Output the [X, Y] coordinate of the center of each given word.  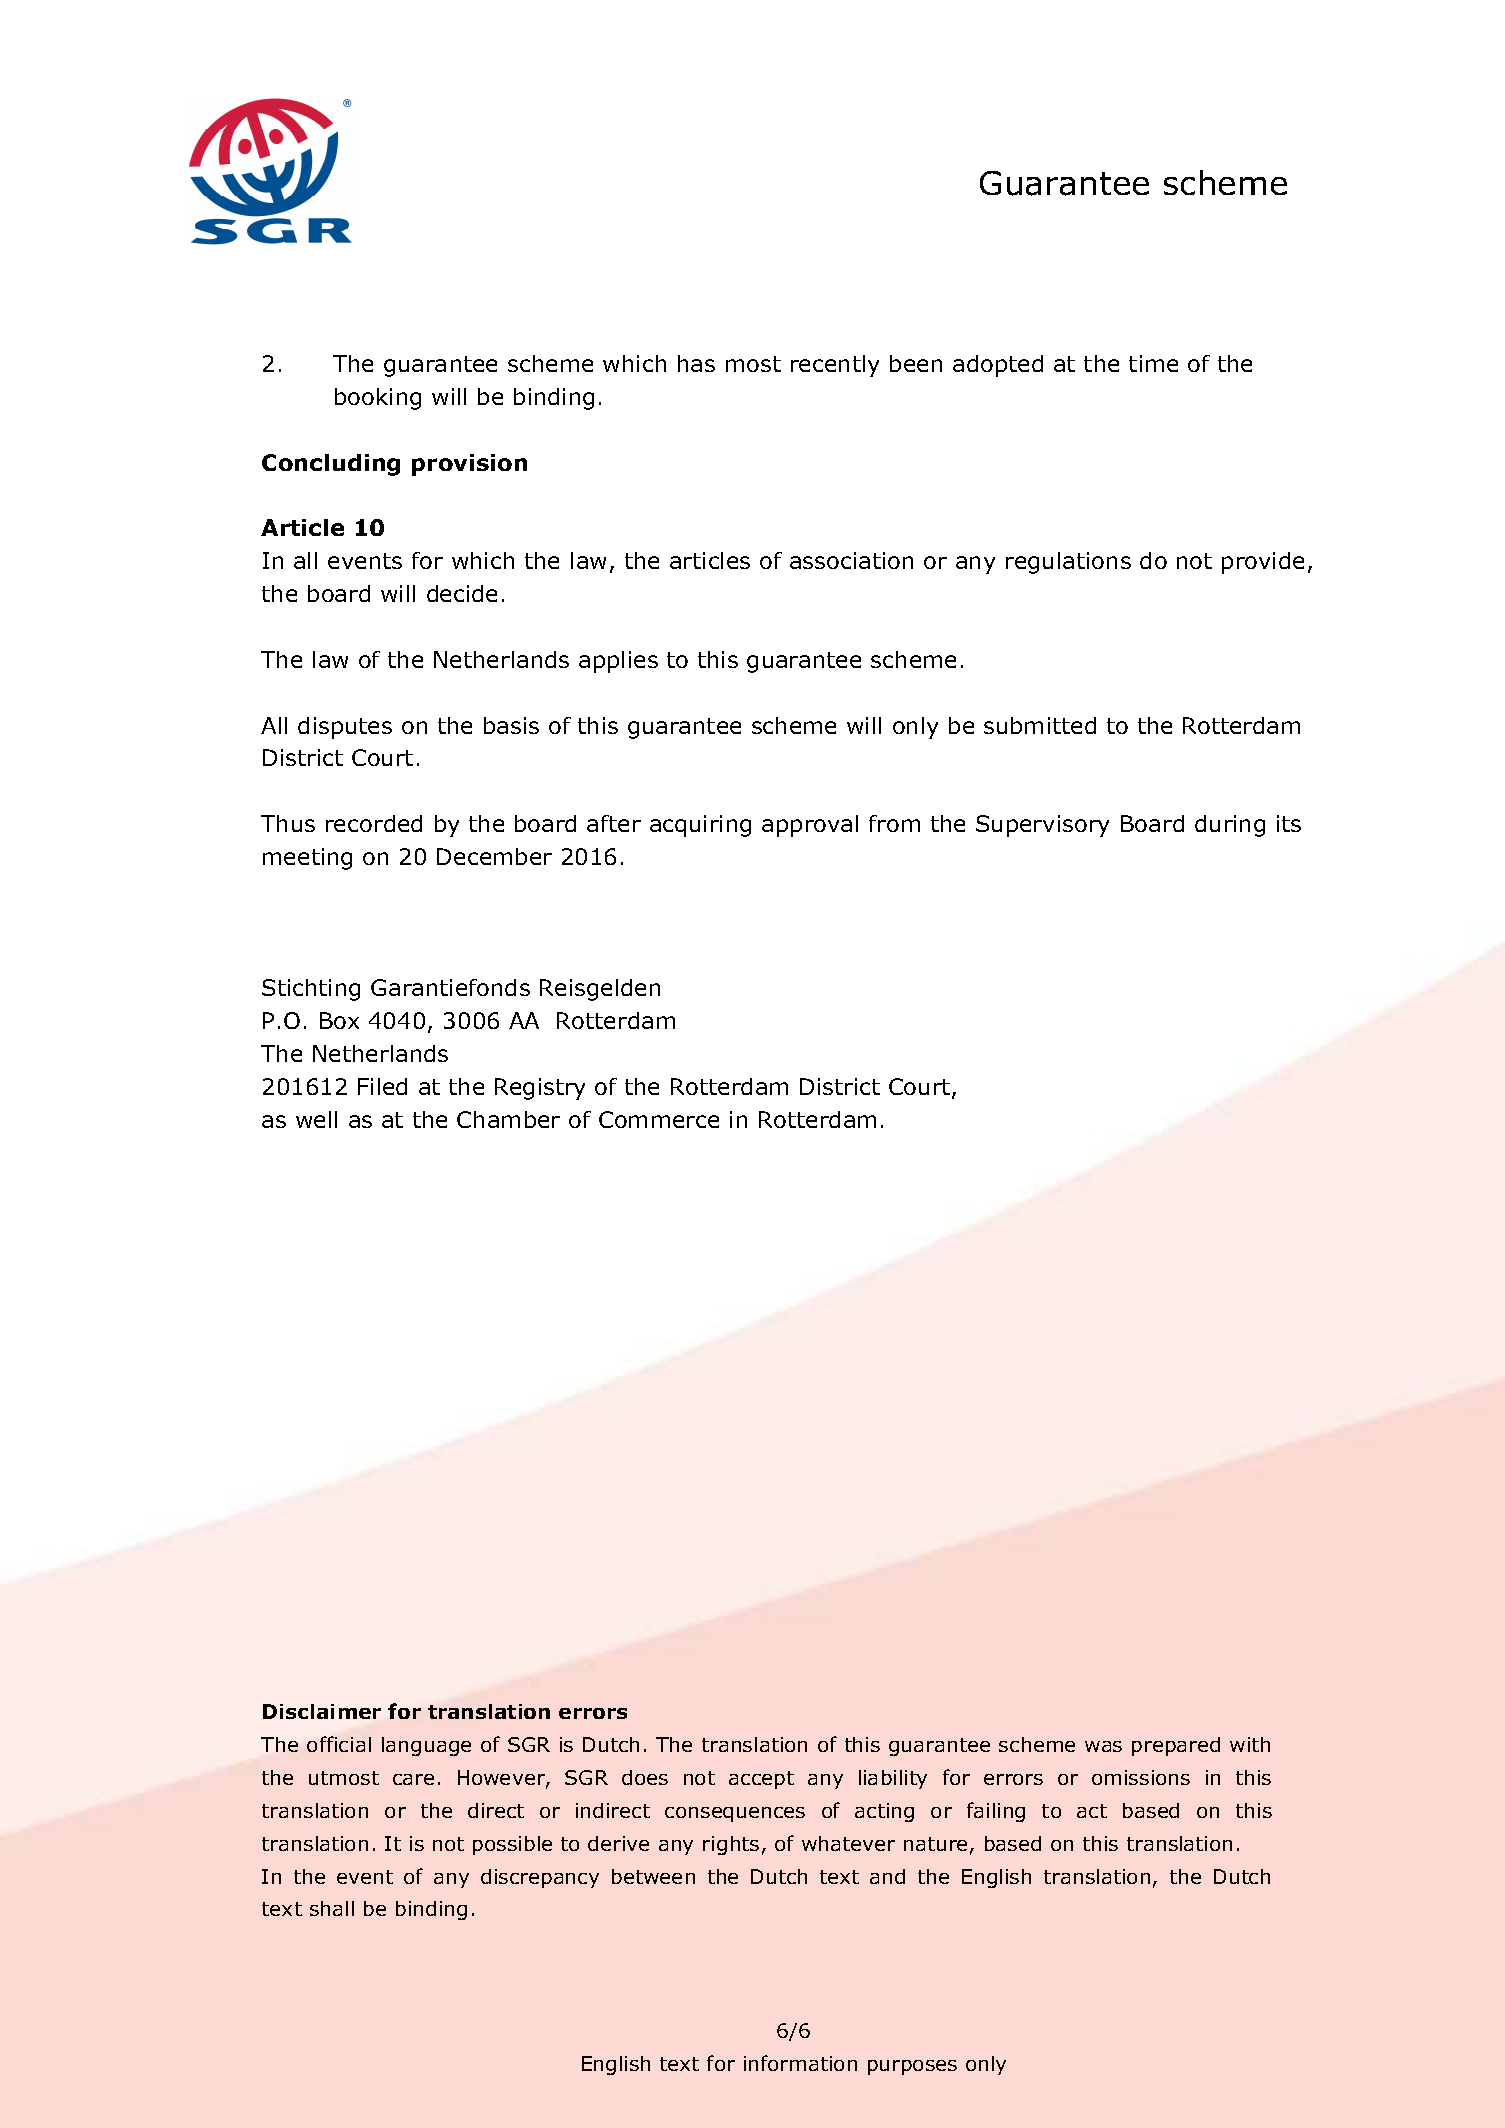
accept [761, 1780]
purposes [912, 2067]
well [316, 1119]
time [1153, 363]
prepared [1176, 1746]
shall [332, 1908]
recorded [374, 823]
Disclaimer [322, 1711]
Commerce [659, 1119]
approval [810, 826]
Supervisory [1042, 826]
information [800, 2063]
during [1230, 826]
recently [835, 366]
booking [378, 399]
